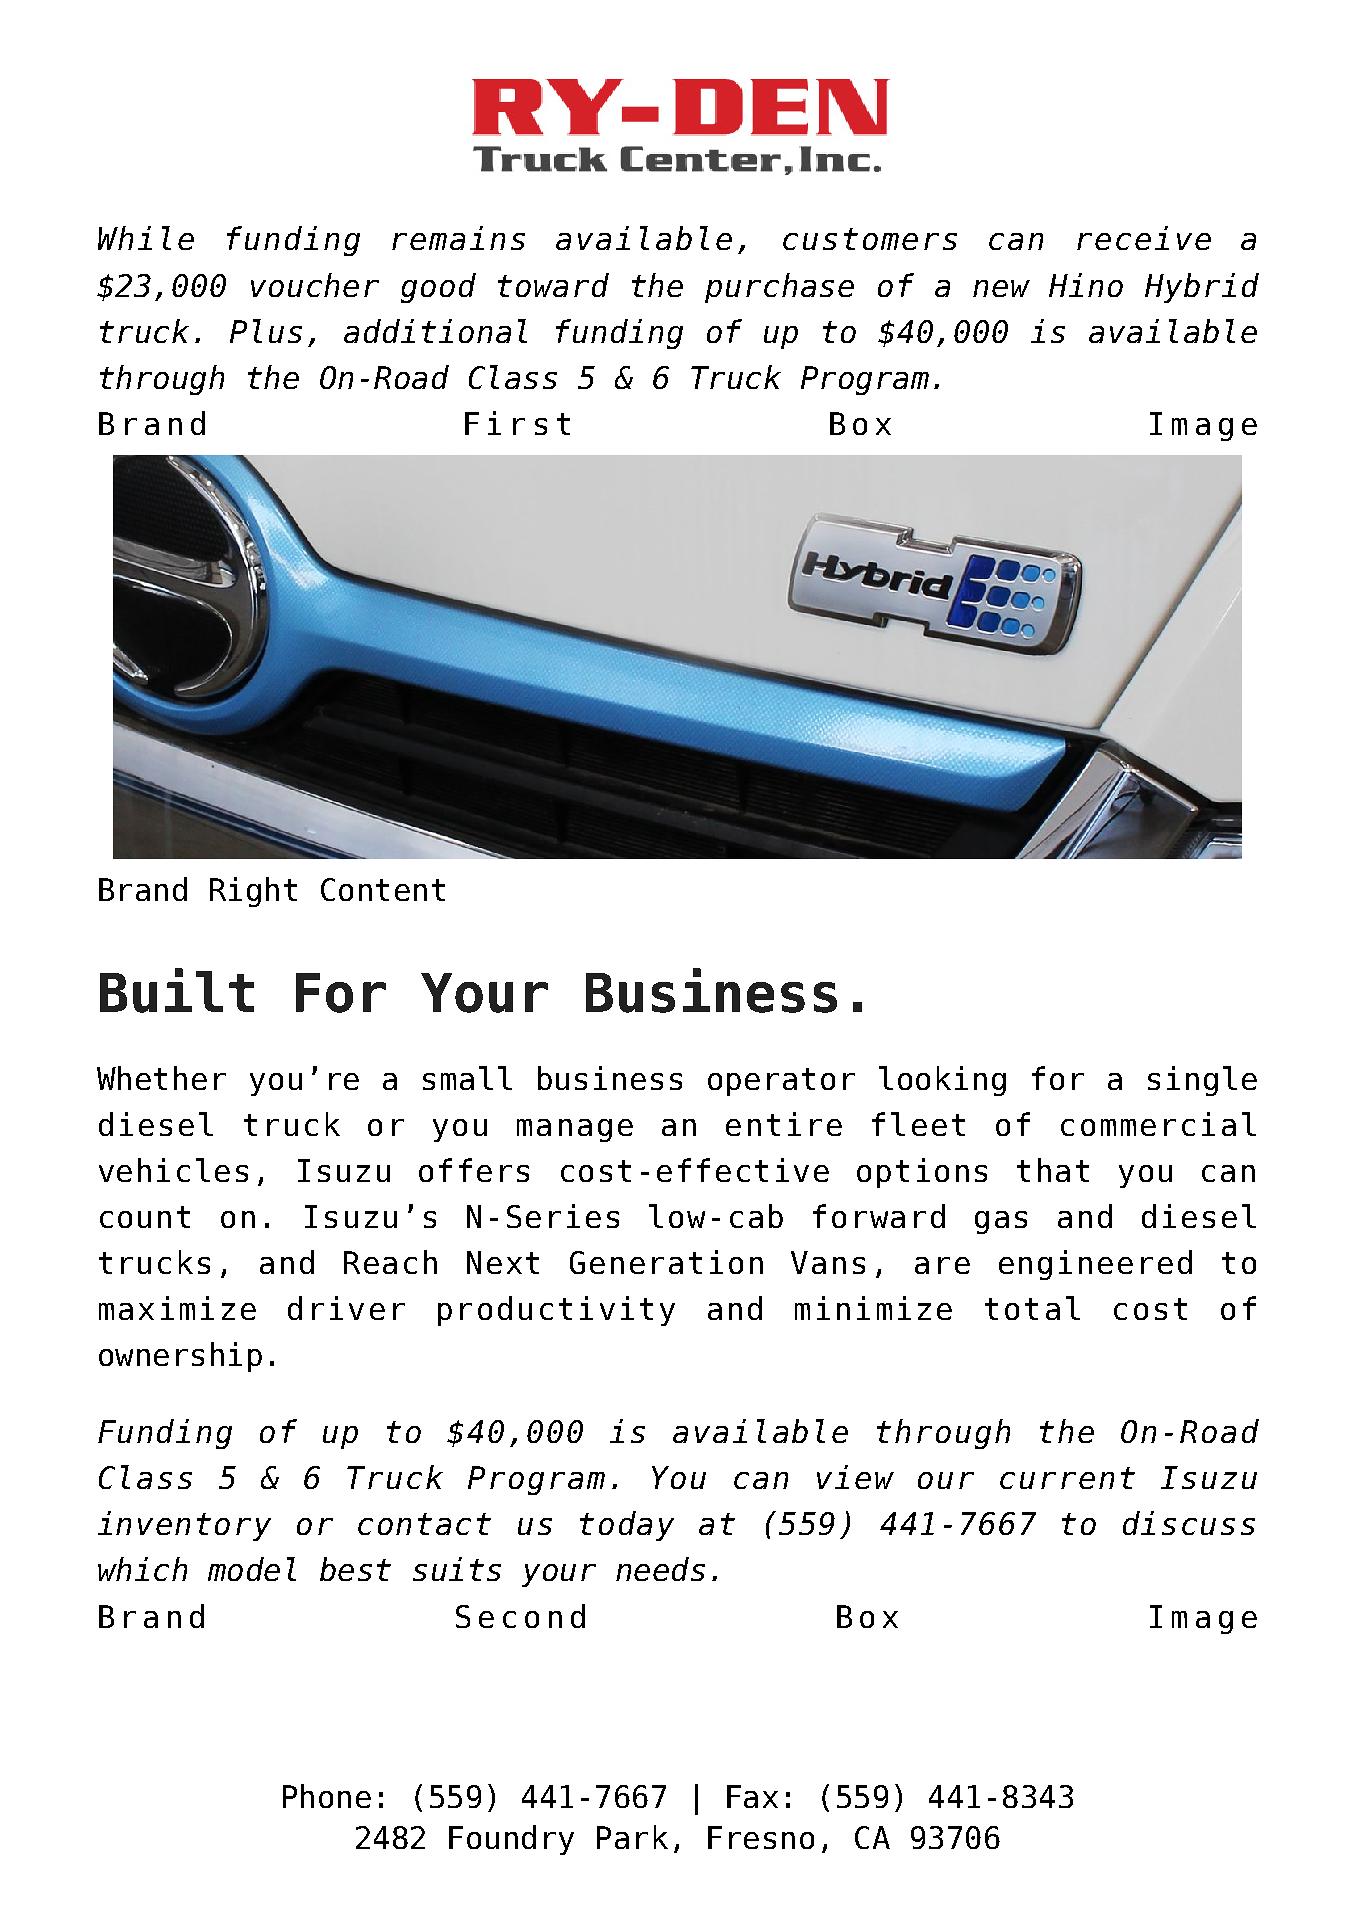 The image size is (1355, 1917). Describe the element at coordinates (327, 1796) in the screenshot. I see `Phone` at that location.
